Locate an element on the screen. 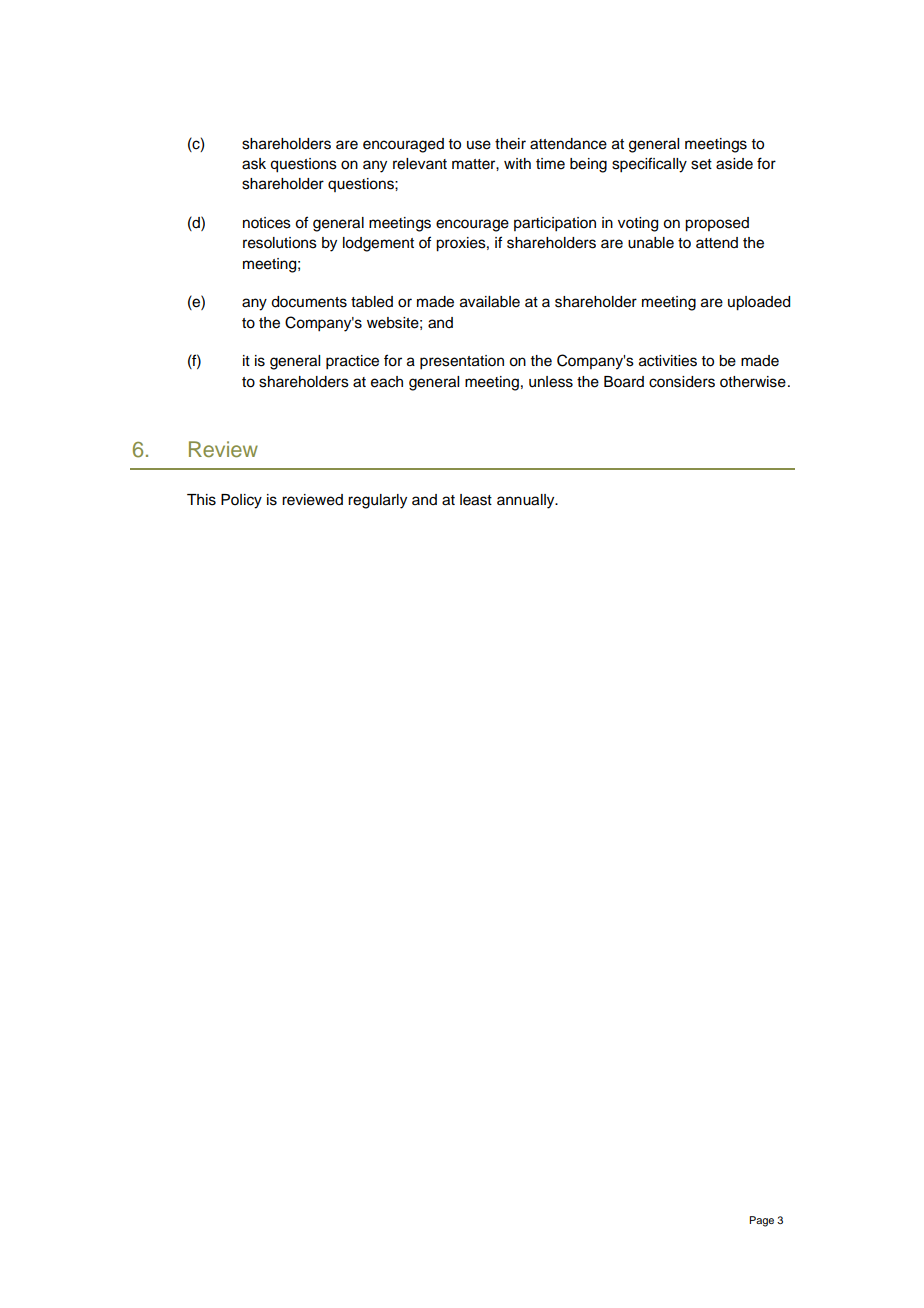 The width and height of the screenshot is (924, 1308). set is located at coordinates (701, 164).
